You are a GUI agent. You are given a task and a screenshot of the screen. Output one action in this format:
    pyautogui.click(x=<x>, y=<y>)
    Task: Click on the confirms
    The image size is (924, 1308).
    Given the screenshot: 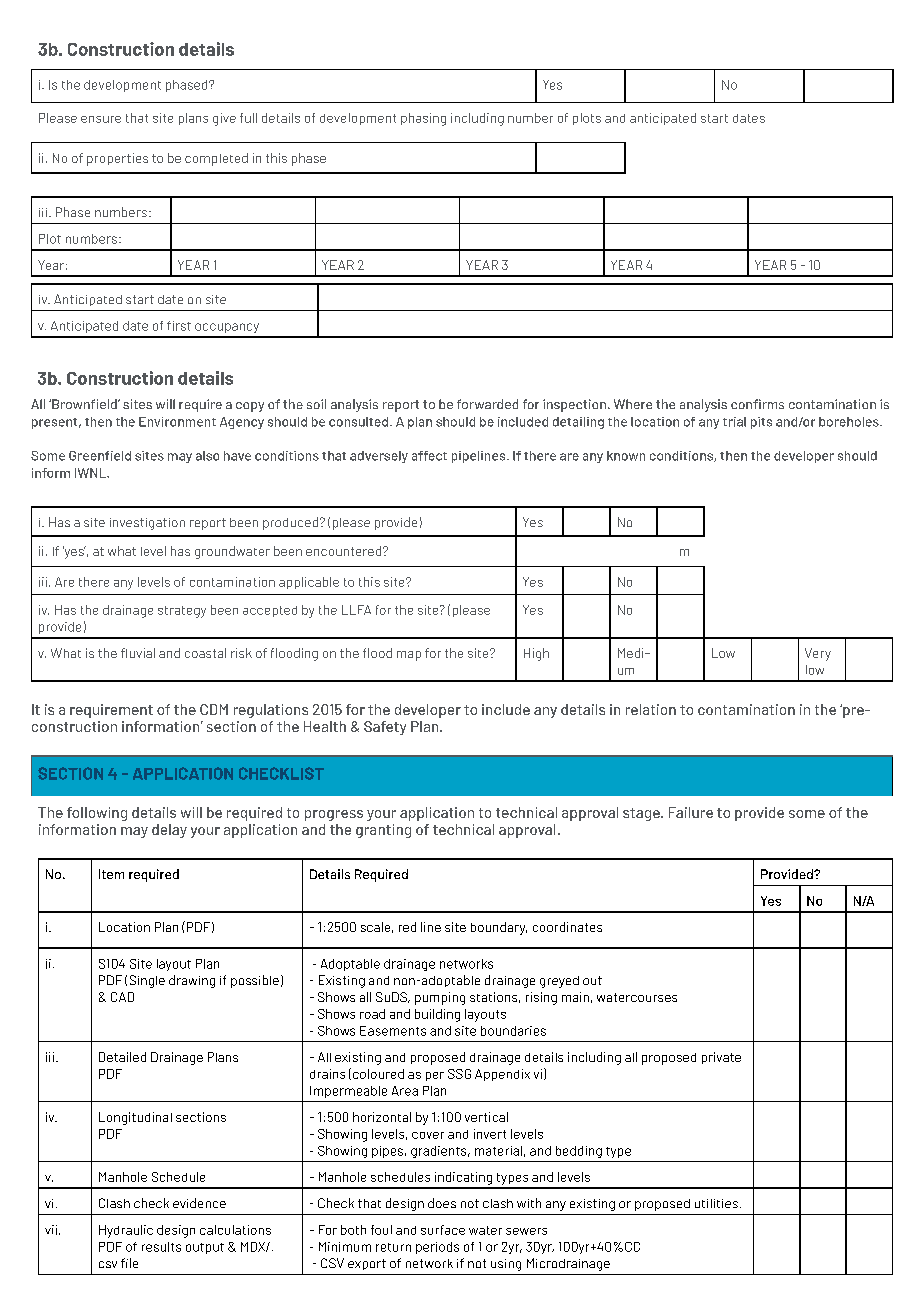 What is the action you would take?
    pyautogui.click(x=757, y=404)
